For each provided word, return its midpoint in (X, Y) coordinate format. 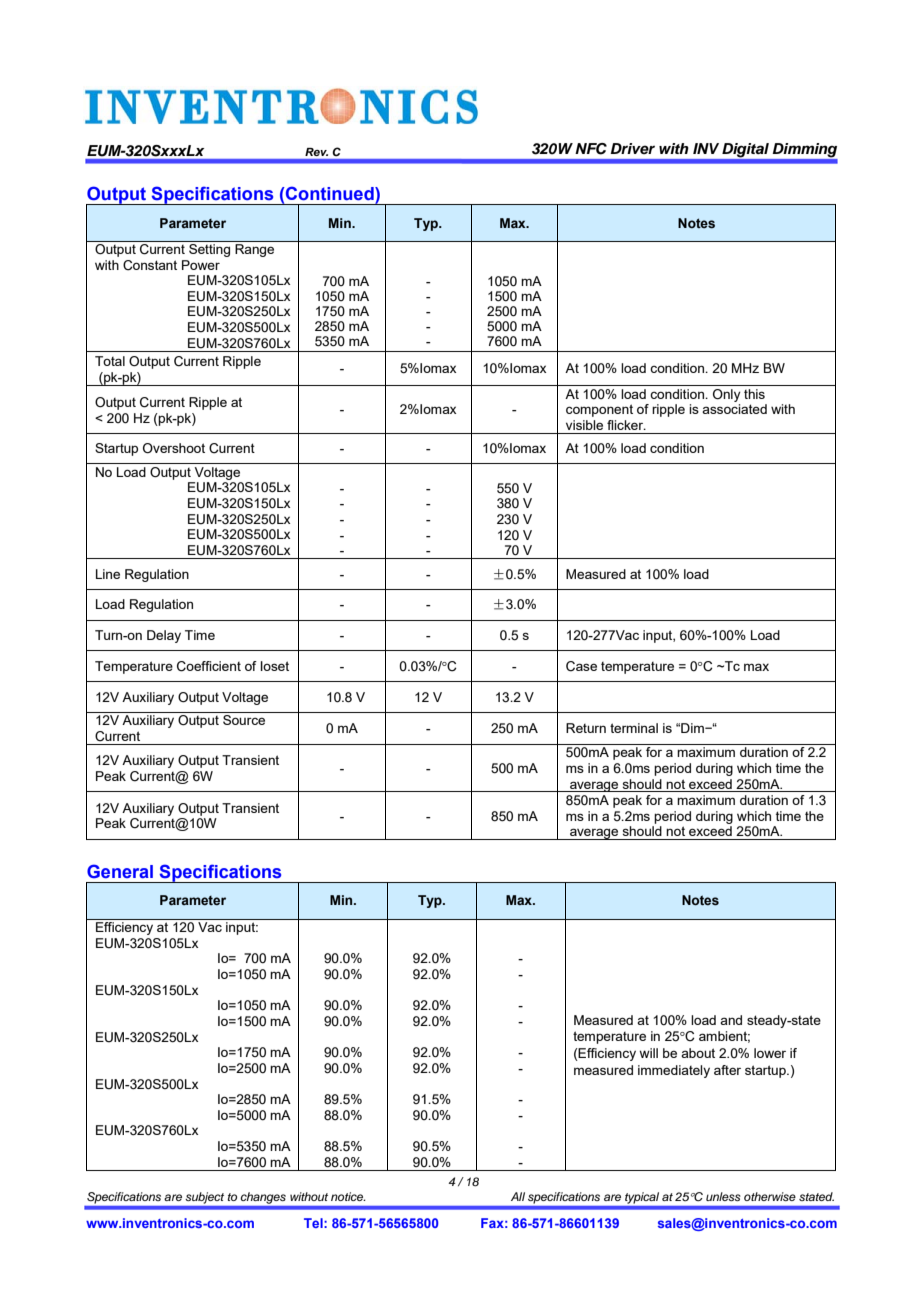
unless (723, 1196)
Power (201, 265)
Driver (632, 148)
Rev (316, 152)
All (518, 1196)
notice (348, 1196)
